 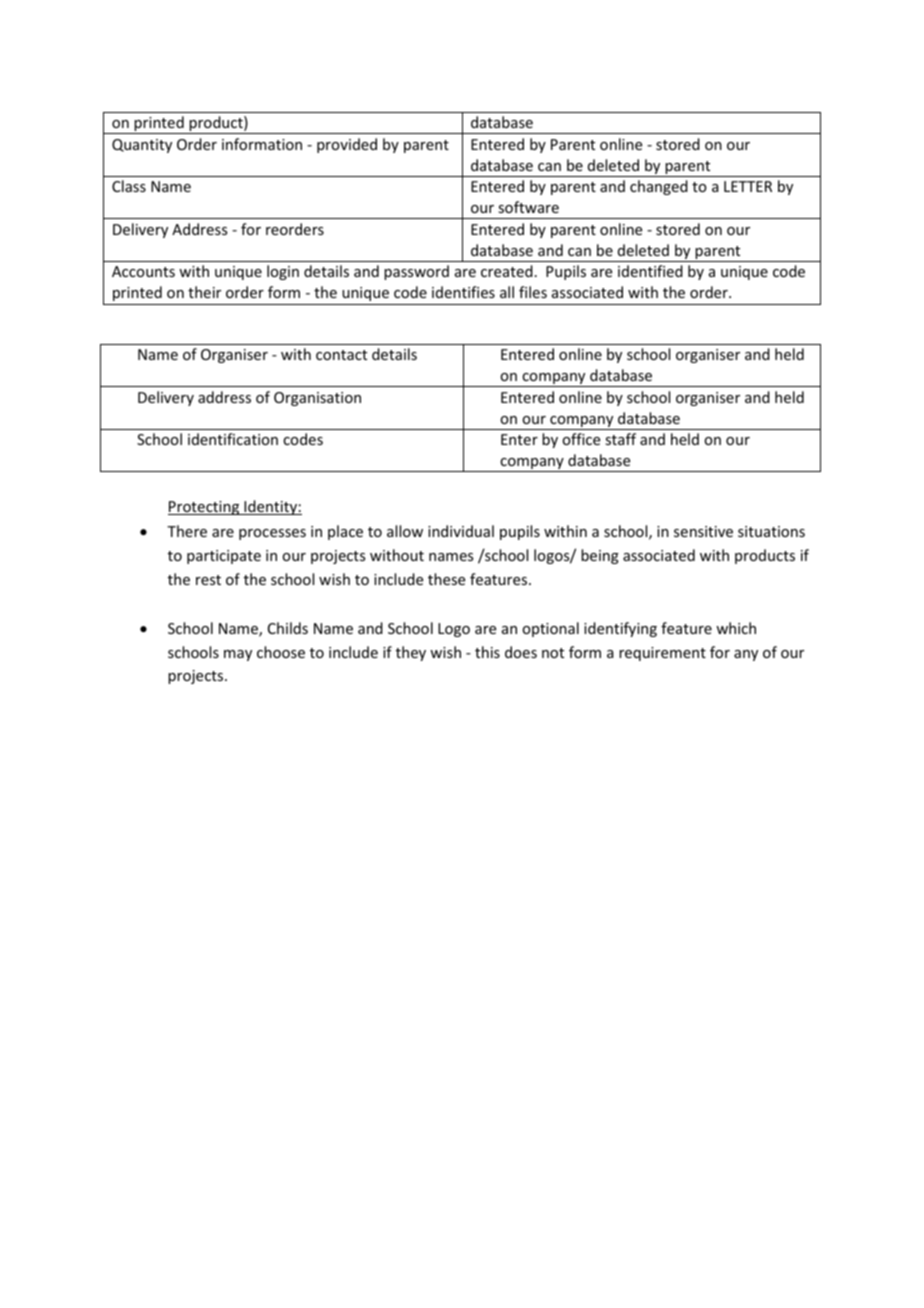 What do you see at coordinates (347, 145) in the screenshot?
I see `provided` at bounding box center [347, 145].
